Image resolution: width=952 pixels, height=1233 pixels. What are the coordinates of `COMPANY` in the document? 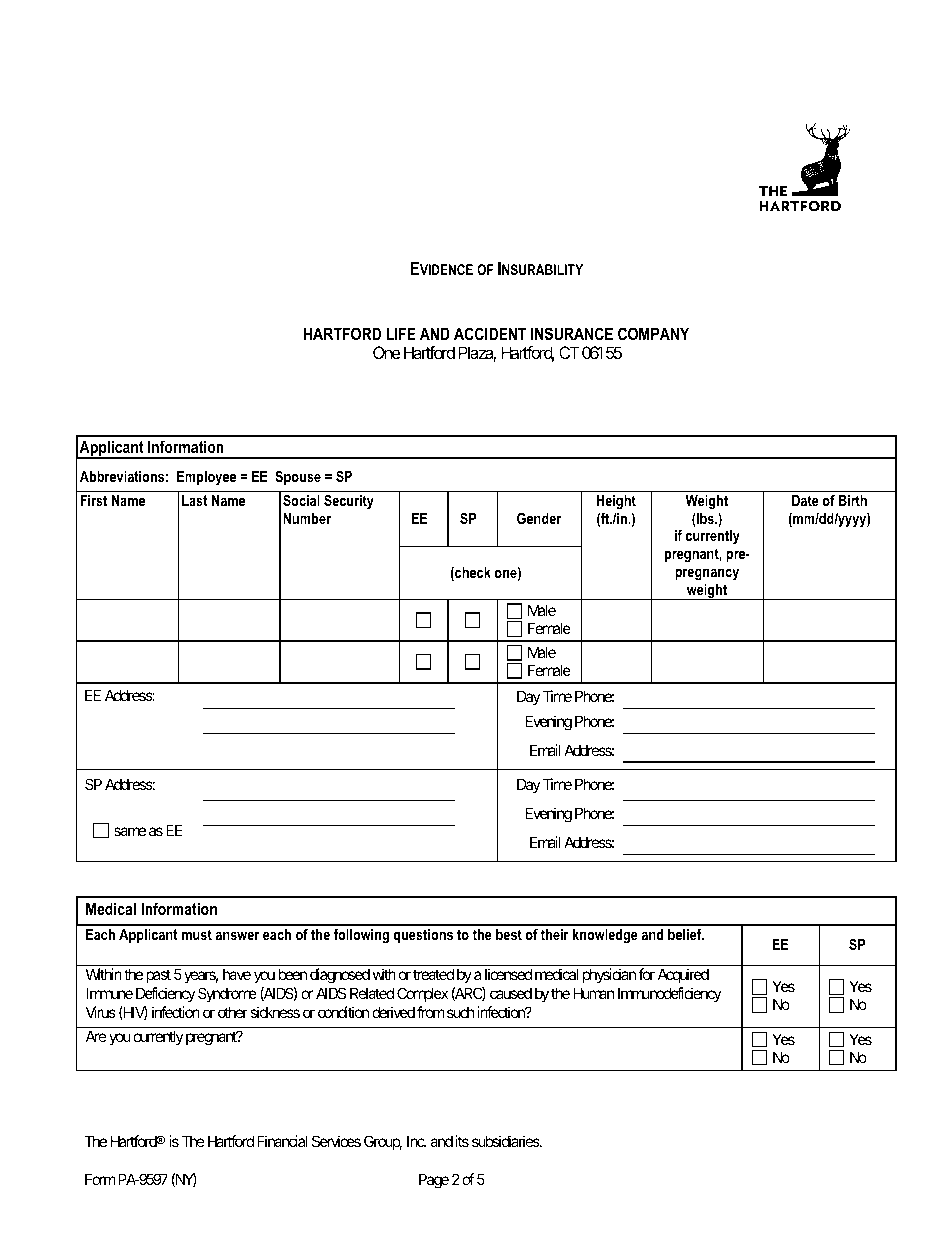 It's located at (653, 333).
